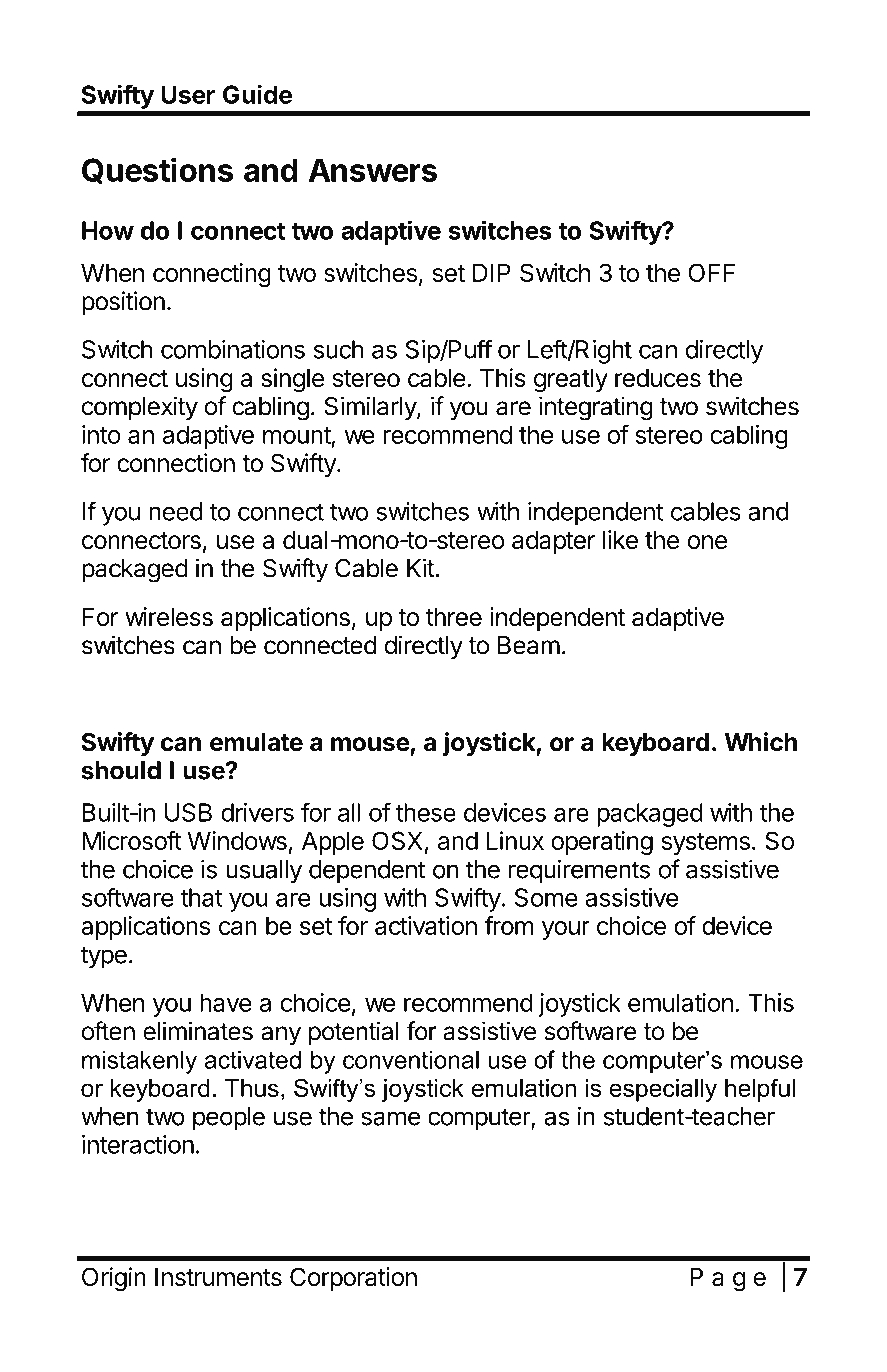  What do you see at coordinates (426, 812) in the screenshot?
I see `these` at bounding box center [426, 812].
